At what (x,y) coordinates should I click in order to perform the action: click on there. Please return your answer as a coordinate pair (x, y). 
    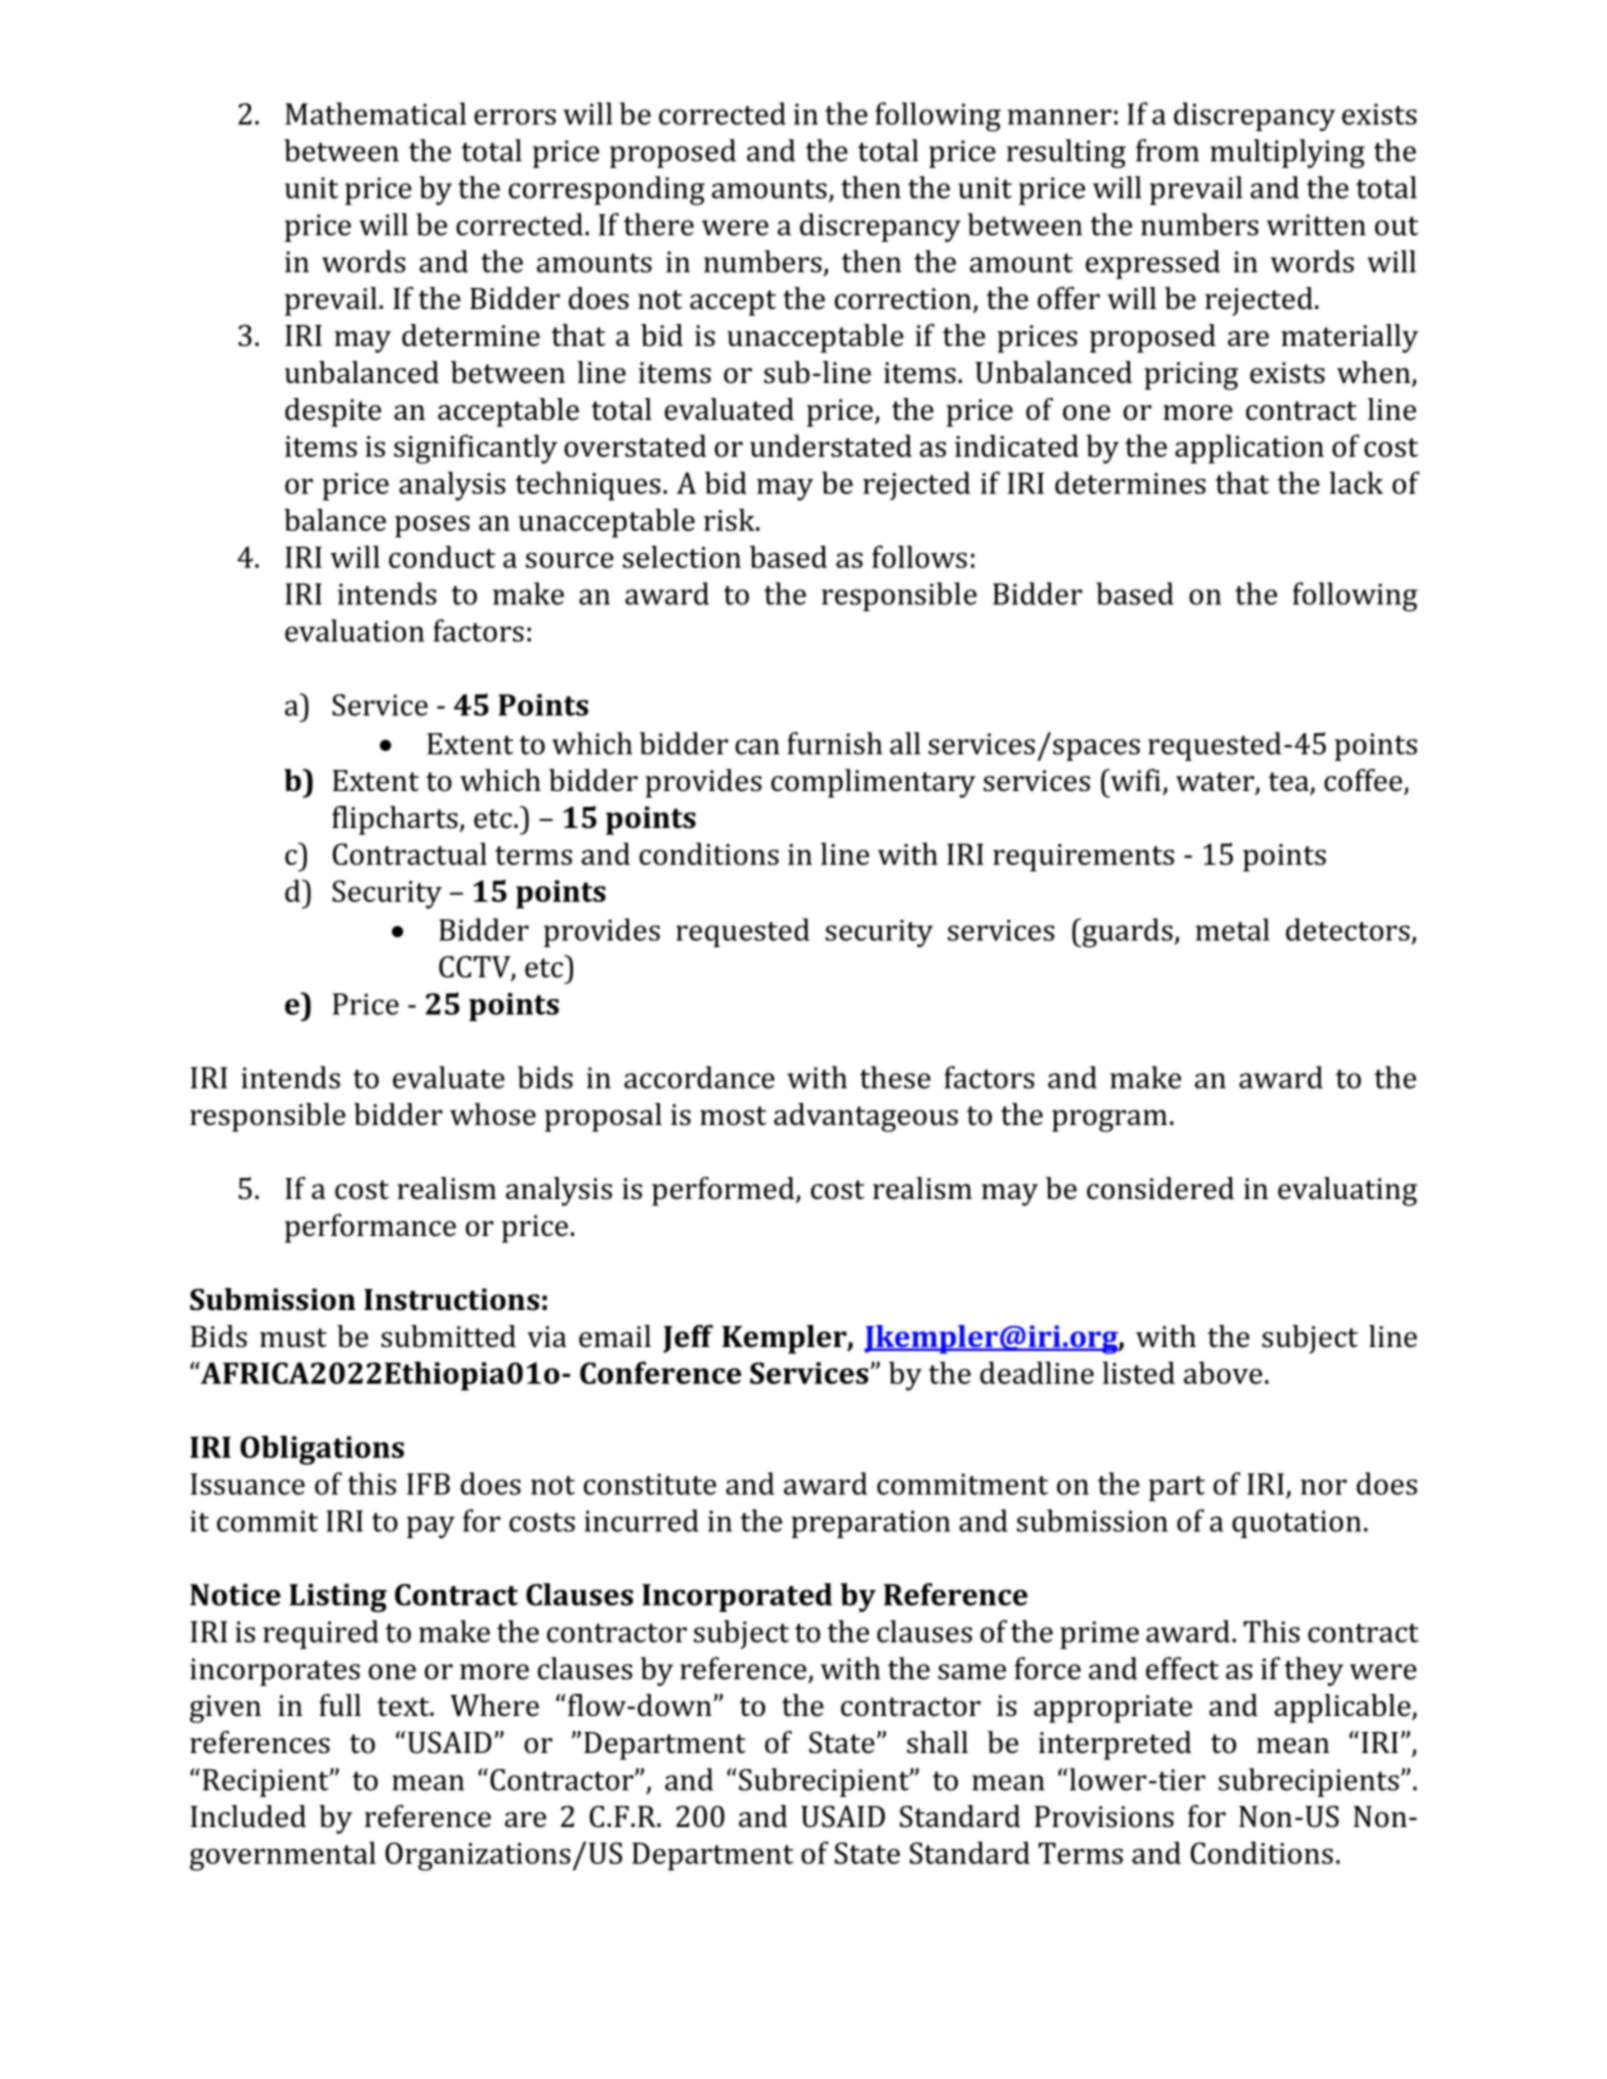
    Looking at the image, I should click on (659, 224).
